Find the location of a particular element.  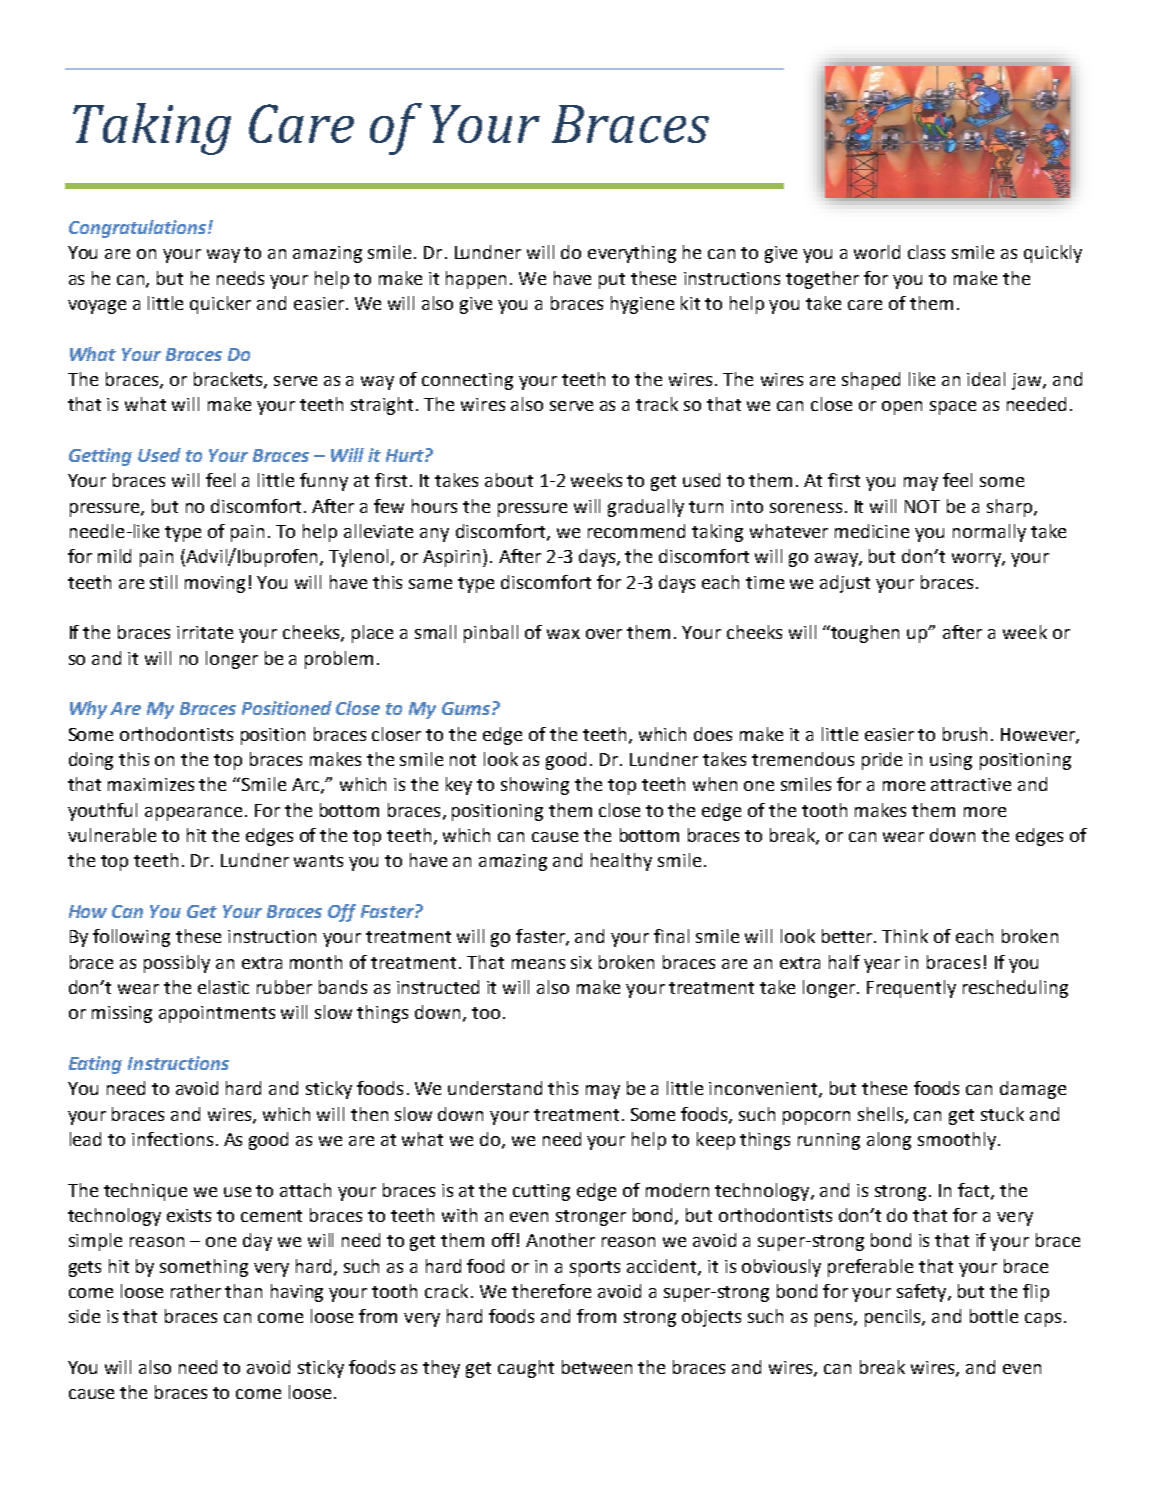

rather is located at coordinates (196, 1291).
